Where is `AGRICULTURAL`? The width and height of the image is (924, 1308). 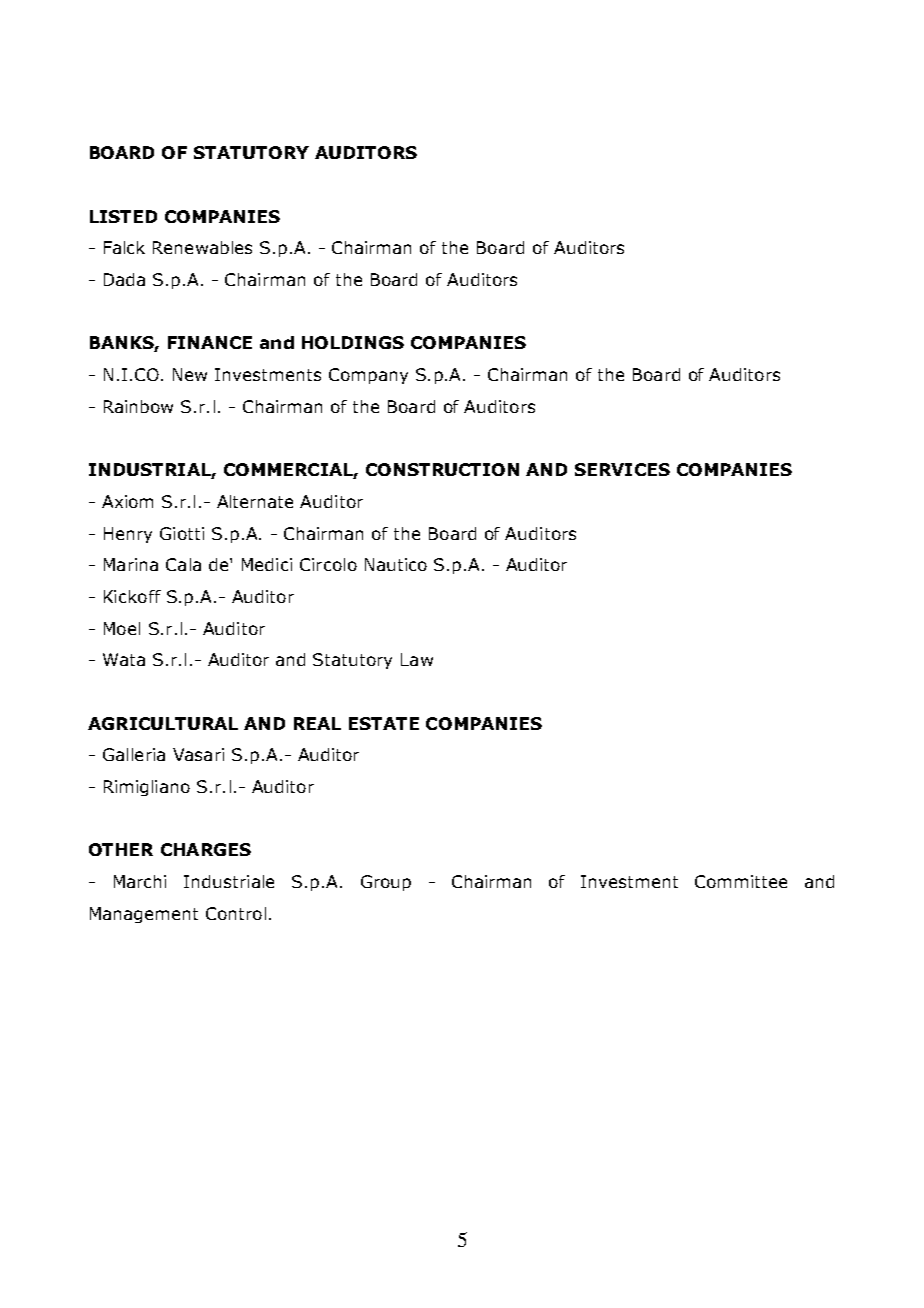
AGRICULTURAL is located at coordinates (163, 723).
